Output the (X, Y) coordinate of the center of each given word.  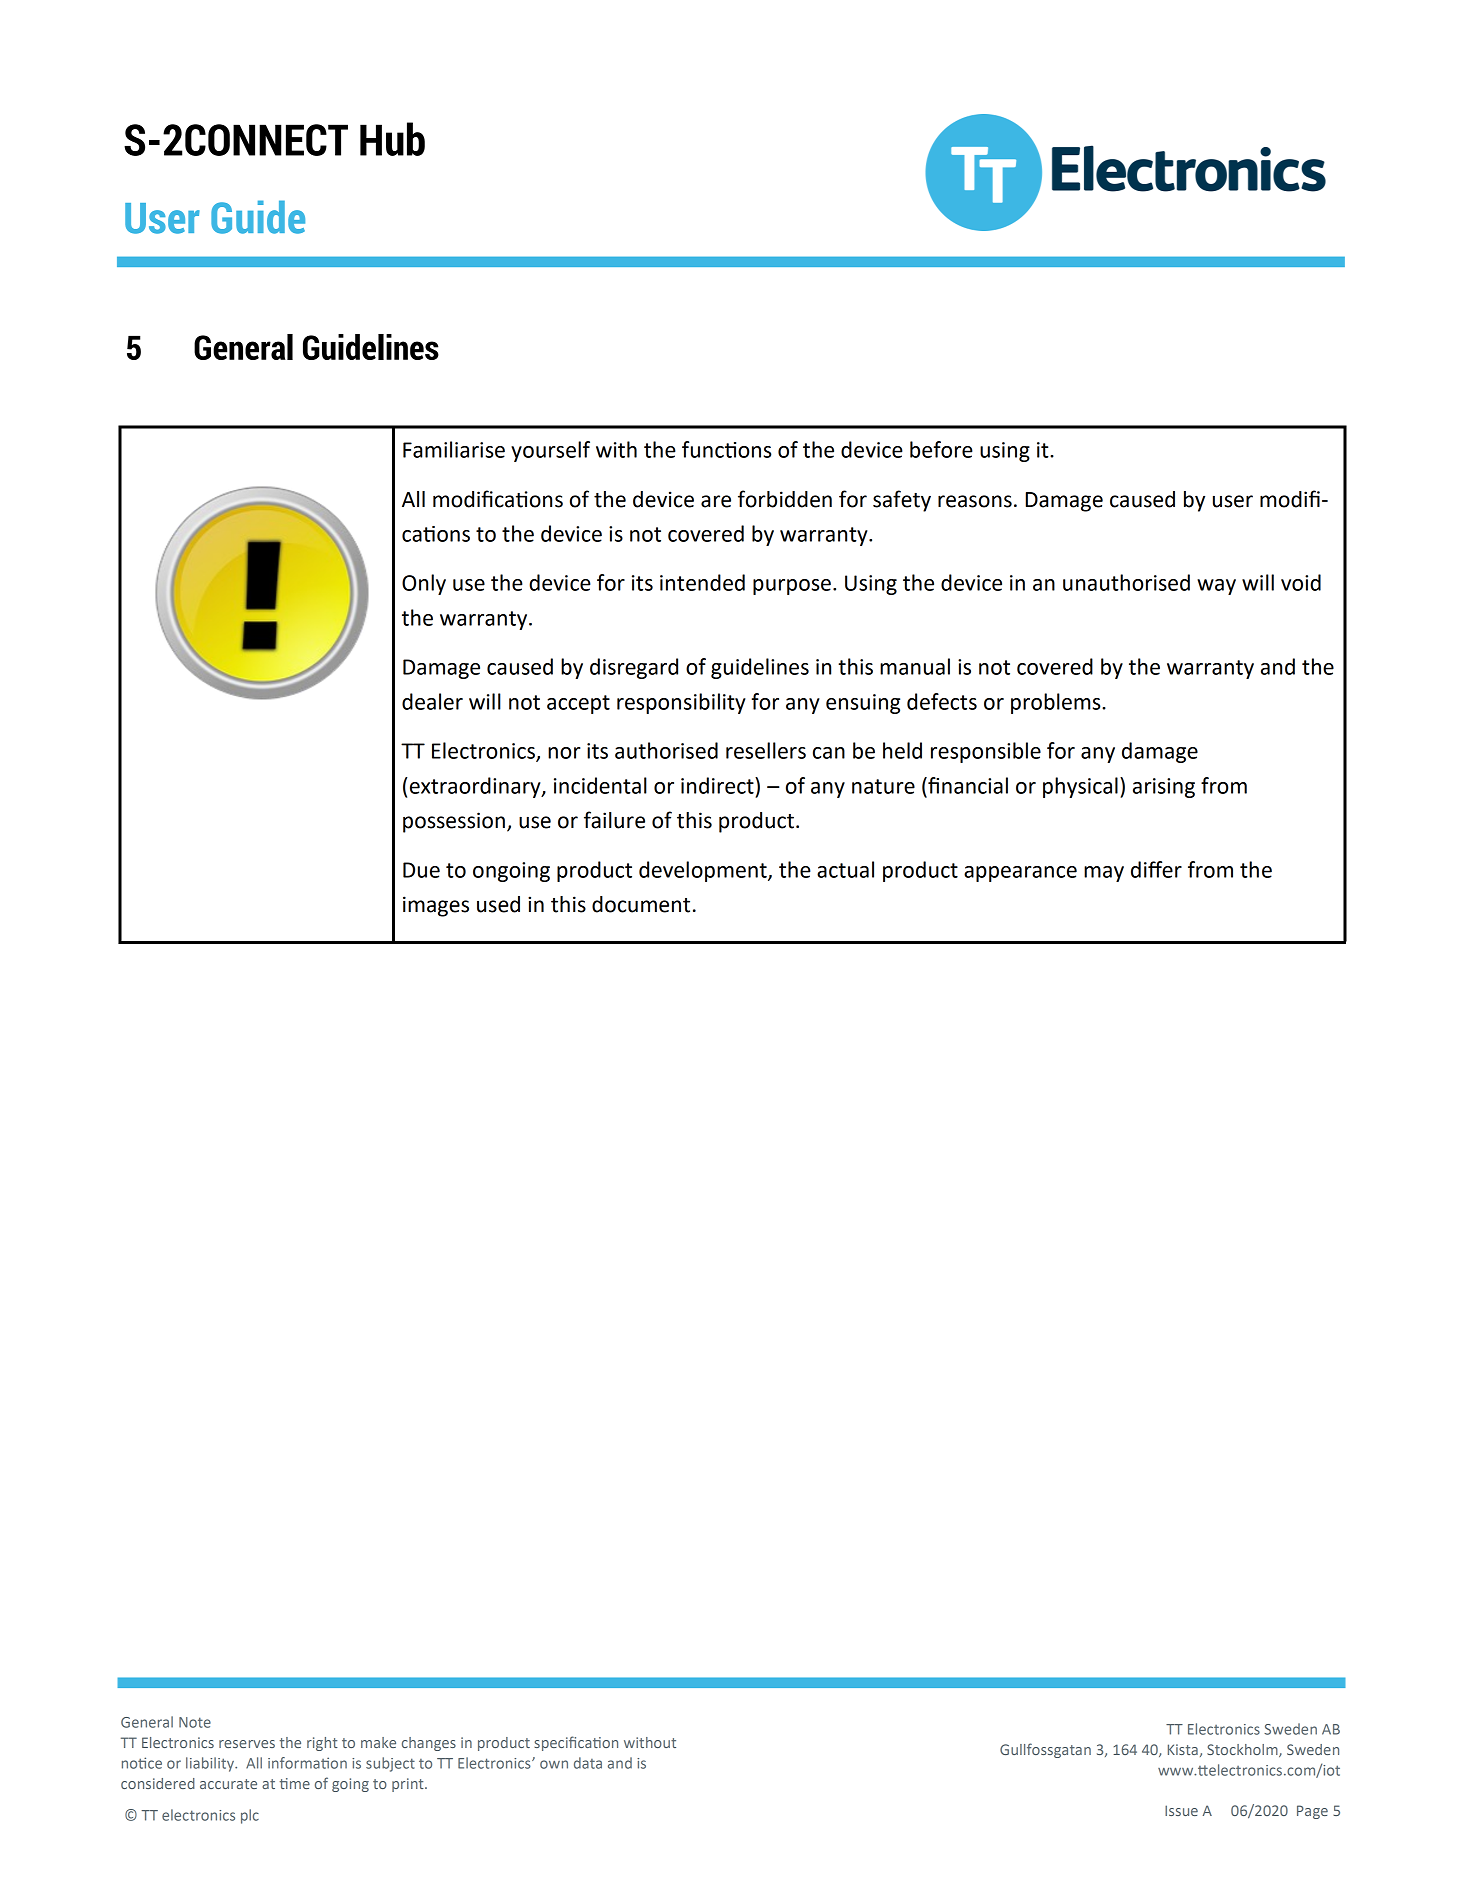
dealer (432, 701)
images (436, 906)
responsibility (681, 703)
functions (727, 449)
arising (1164, 788)
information (307, 1763)
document (641, 904)
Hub (392, 139)
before (941, 449)
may (1104, 874)
